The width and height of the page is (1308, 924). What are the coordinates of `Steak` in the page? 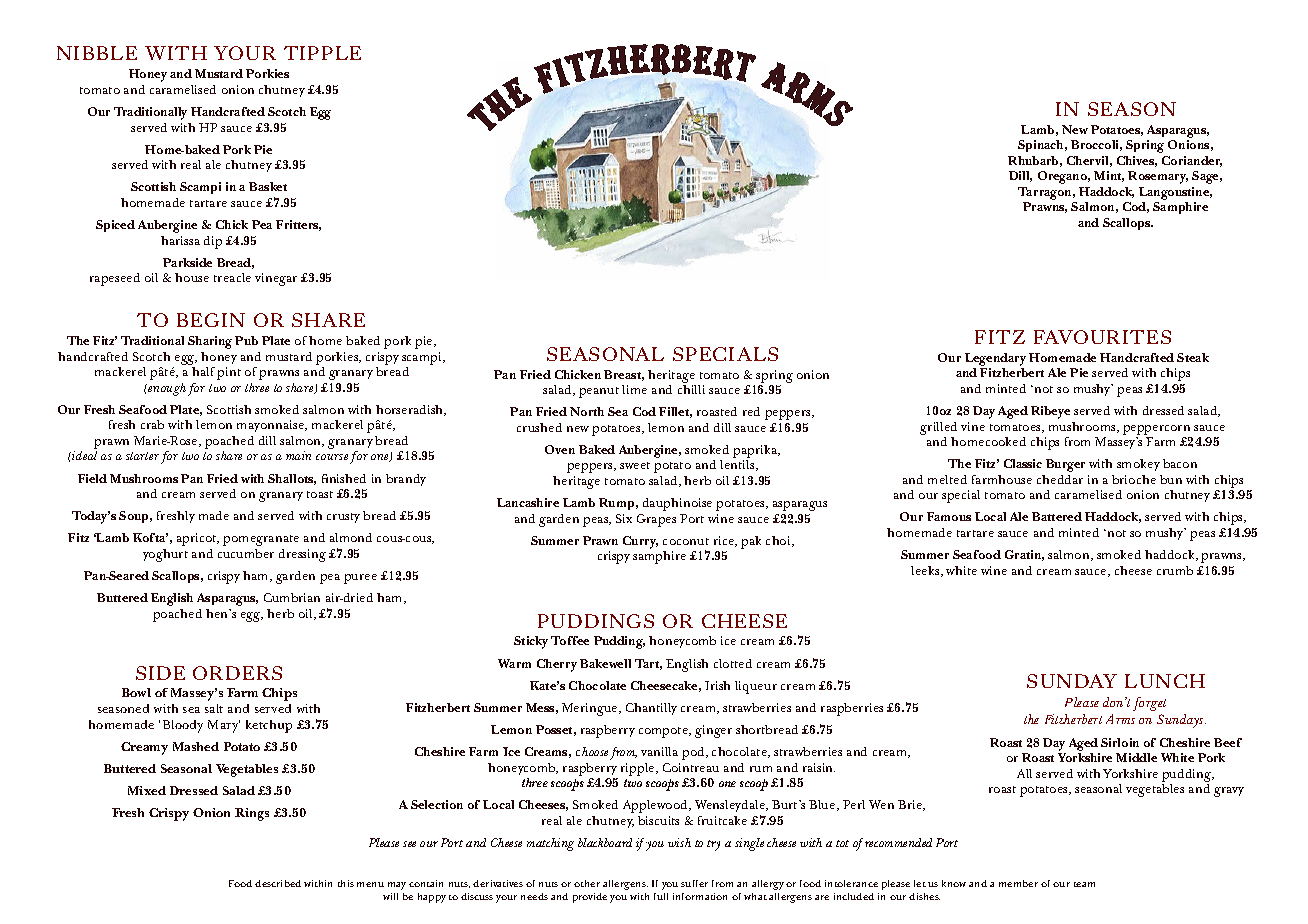 It's located at (1193, 357).
